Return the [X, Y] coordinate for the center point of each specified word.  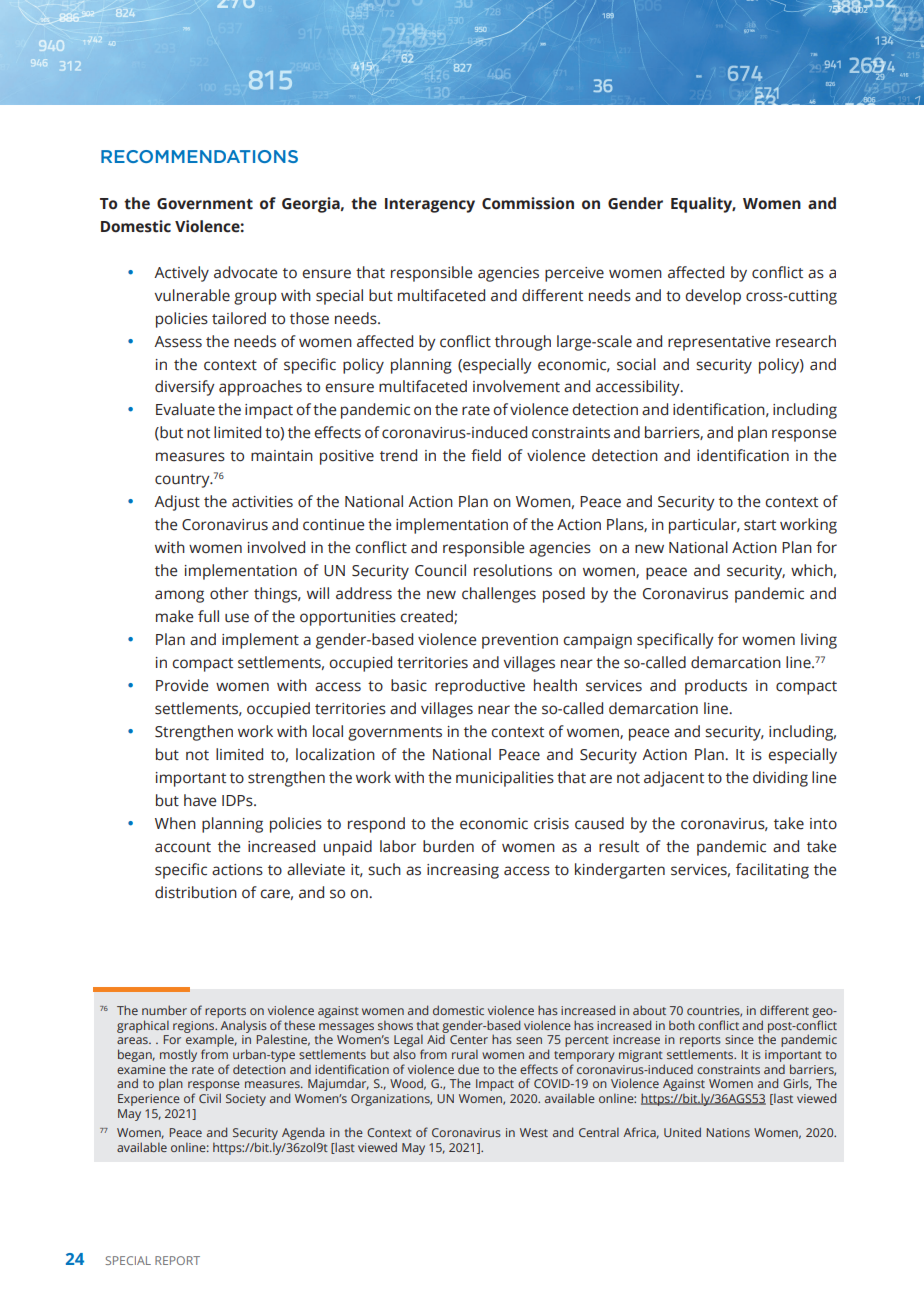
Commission [528, 203]
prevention [520, 641]
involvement [516, 386]
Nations [728, 1132]
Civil [210, 1098]
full [208, 616]
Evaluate [185, 409]
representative [719, 343]
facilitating [772, 871]
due [468, 1069]
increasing [463, 871]
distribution [196, 892]
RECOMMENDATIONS [199, 156]
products [716, 687]
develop [713, 297]
